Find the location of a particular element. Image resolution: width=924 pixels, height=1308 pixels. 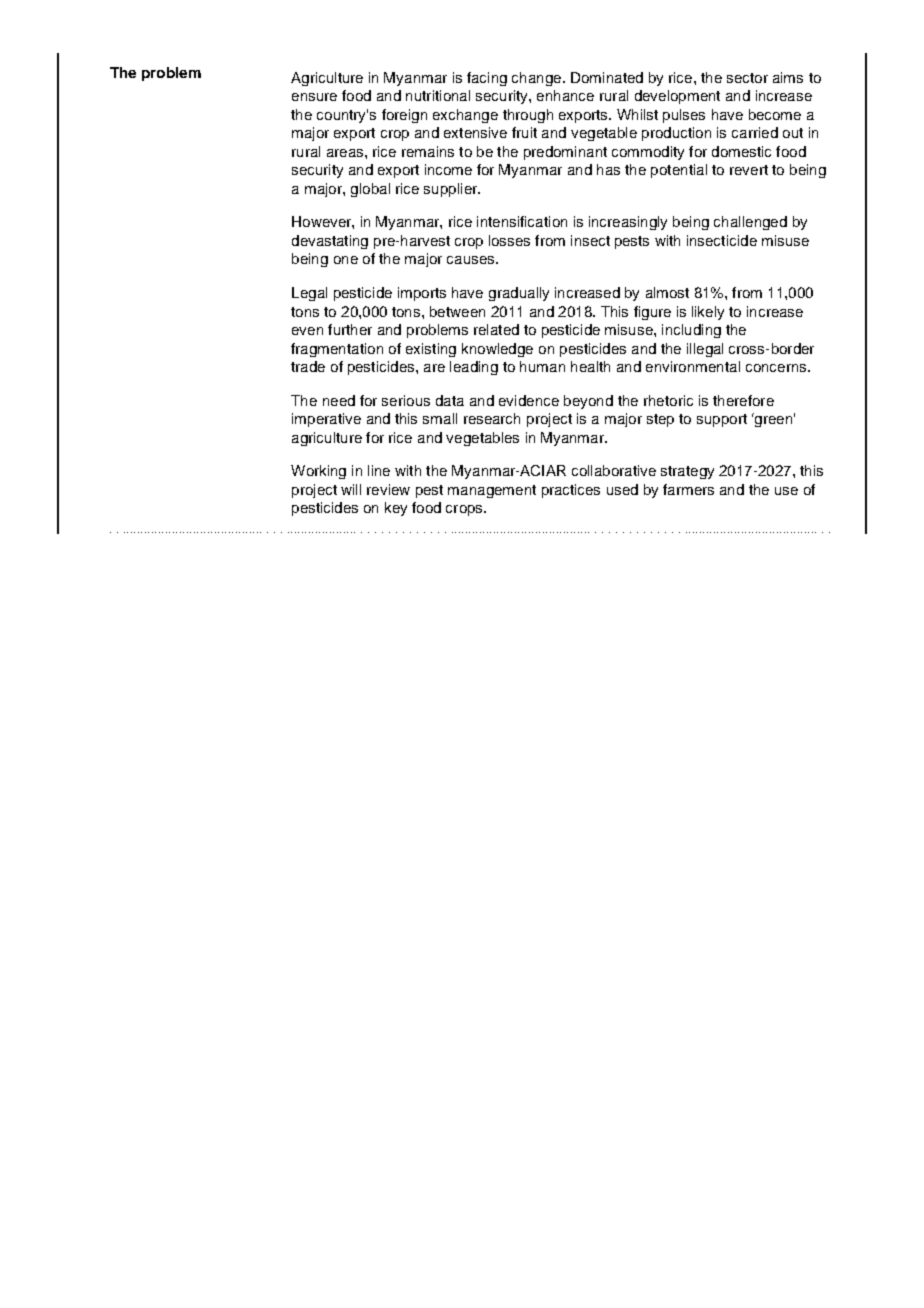

enhance is located at coordinates (565, 95).
